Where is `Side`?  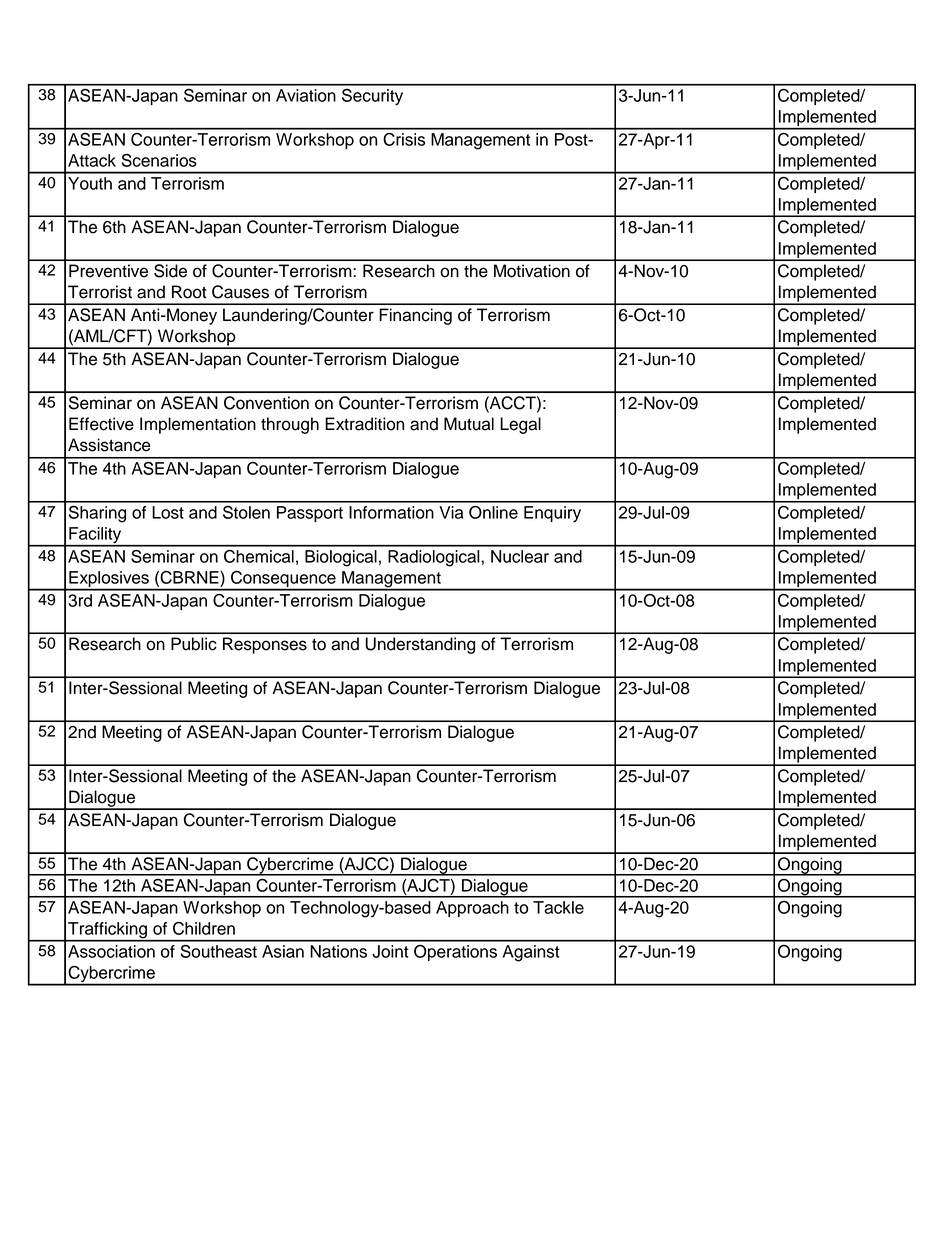 Side is located at coordinates (170, 271).
